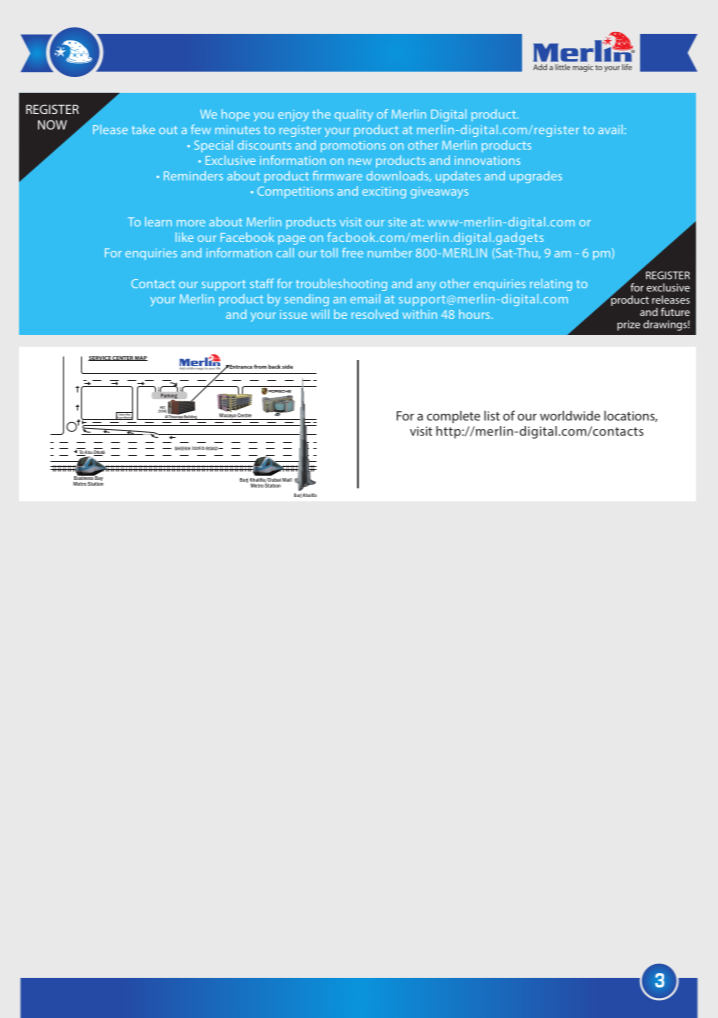  Describe the element at coordinates (610, 129) in the screenshot. I see `avail` at that location.
